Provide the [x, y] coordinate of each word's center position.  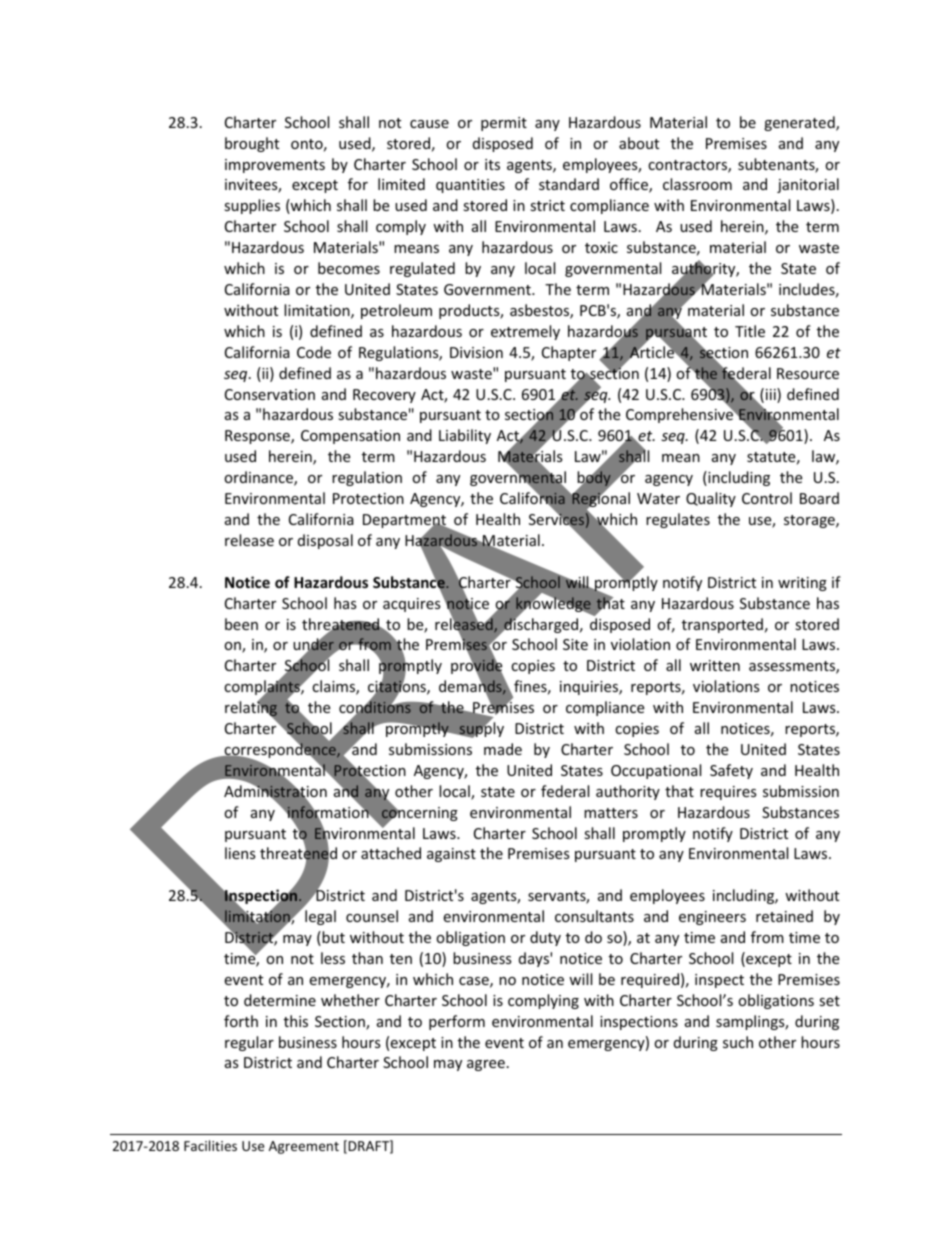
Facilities [210, 1145]
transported [722, 625]
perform [457, 1022]
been [241, 624]
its [492, 164]
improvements [275, 166]
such [738, 1042]
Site [575, 644]
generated [800, 123]
